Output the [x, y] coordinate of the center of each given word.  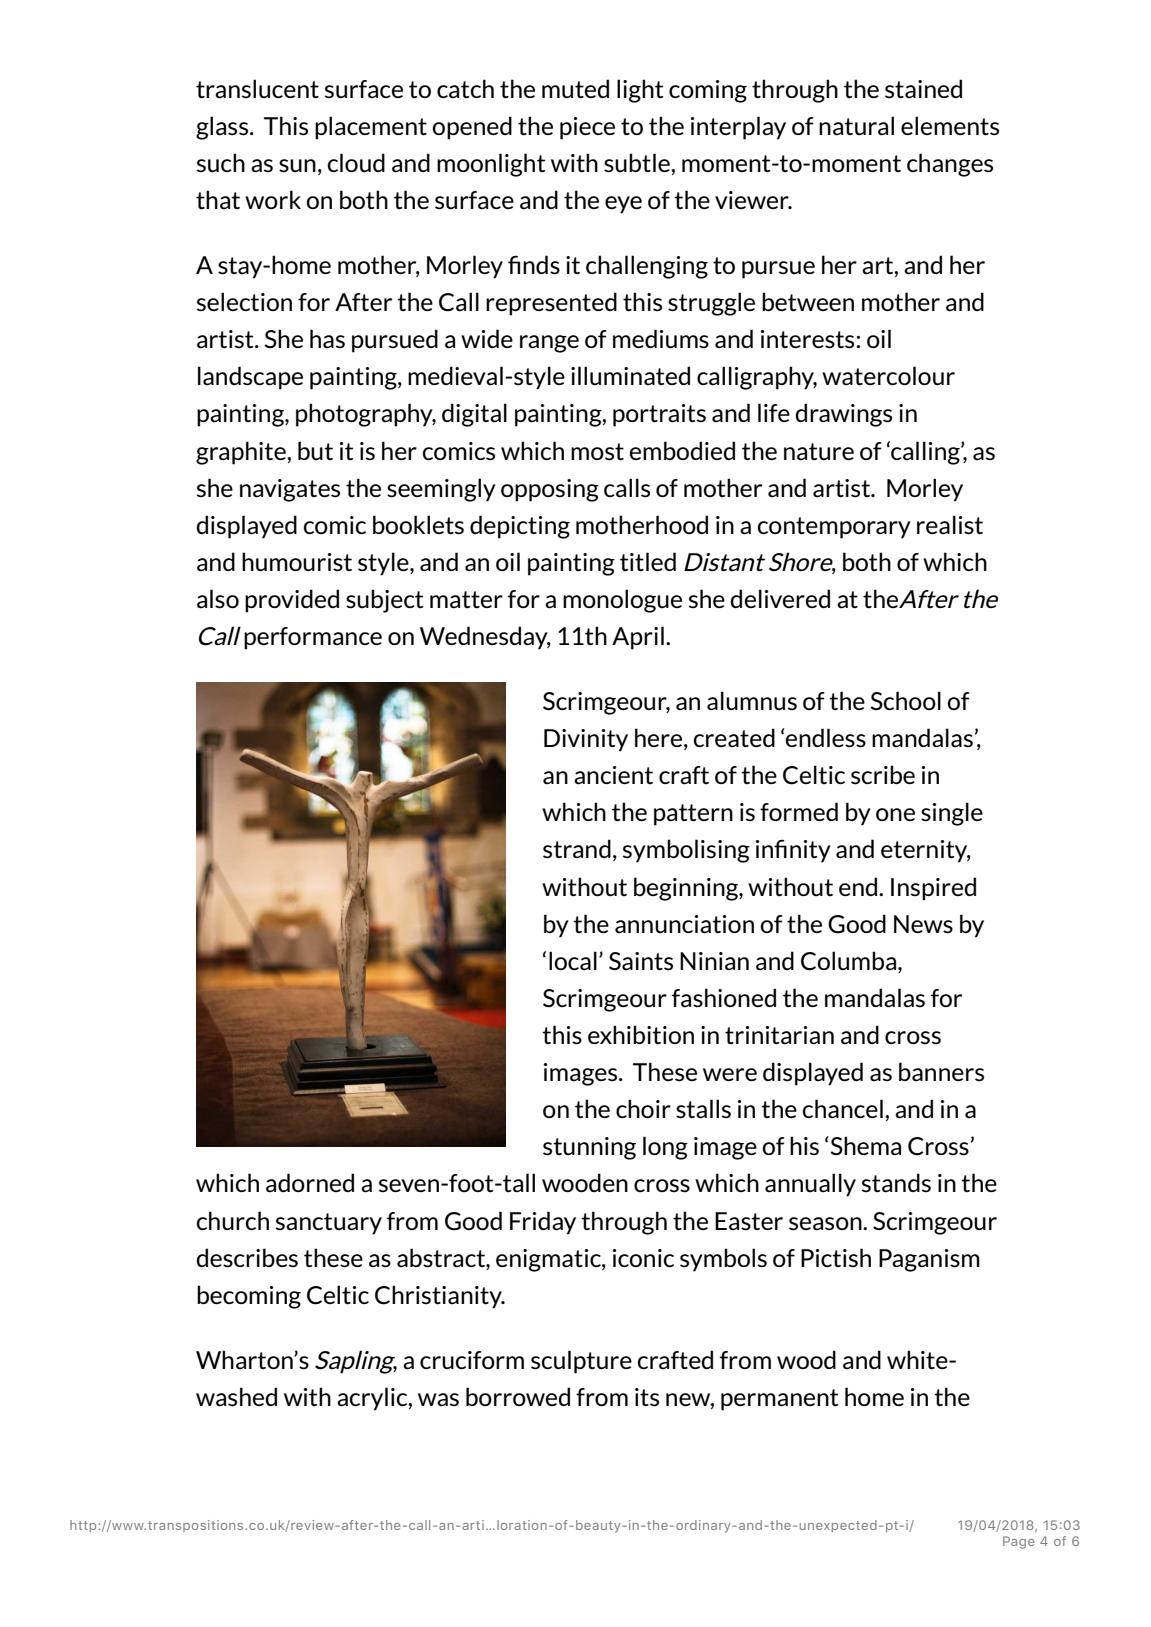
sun [297, 166]
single [952, 814]
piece [587, 128]
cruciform [472, 1360]
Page [1018, 1542]
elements [950, 126]
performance [313, 638]
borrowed [518, 1396]
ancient [613, 775]
